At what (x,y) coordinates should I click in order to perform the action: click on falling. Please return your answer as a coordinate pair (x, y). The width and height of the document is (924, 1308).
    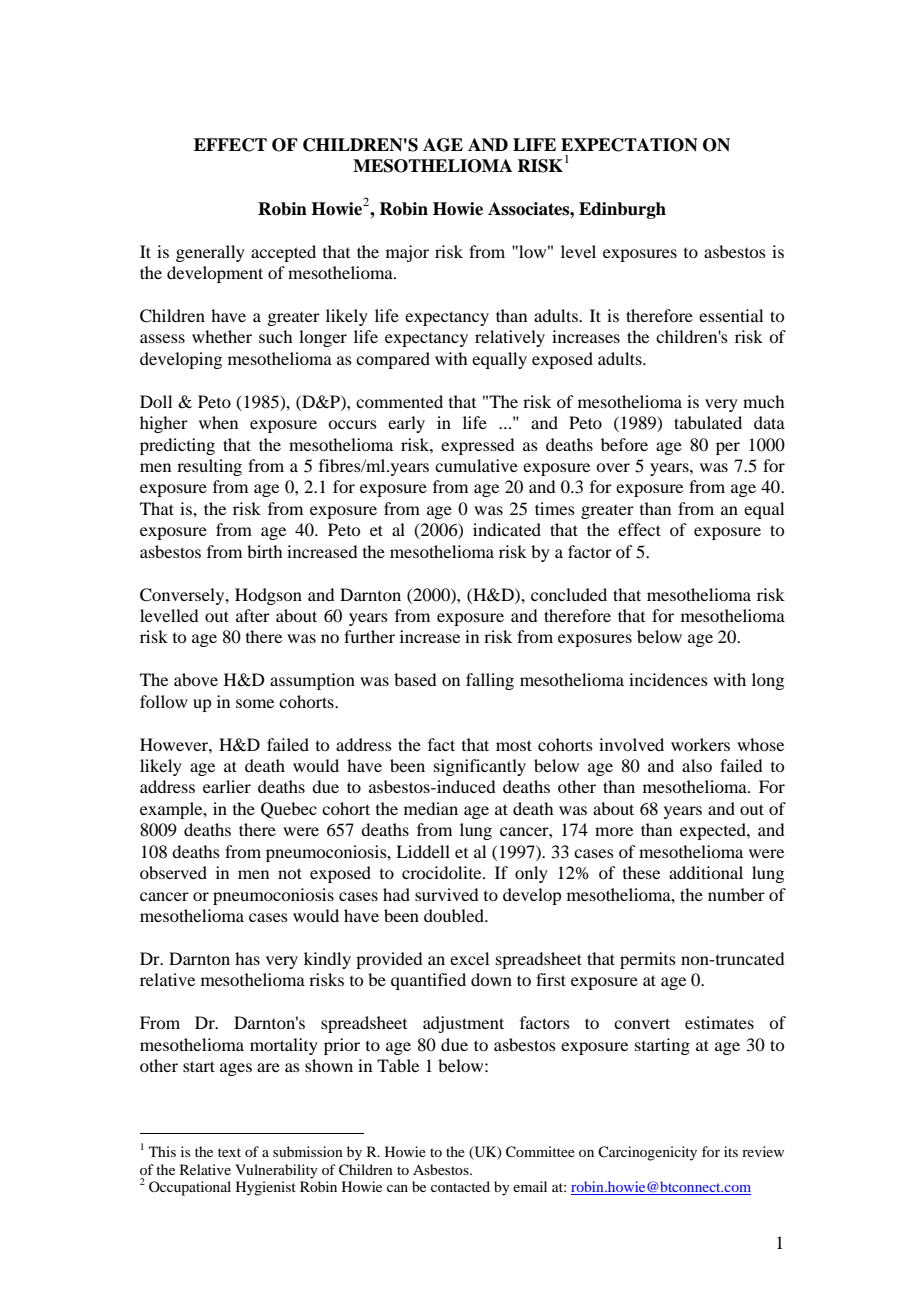
    Looking at the image, I should click on (490, 681).
